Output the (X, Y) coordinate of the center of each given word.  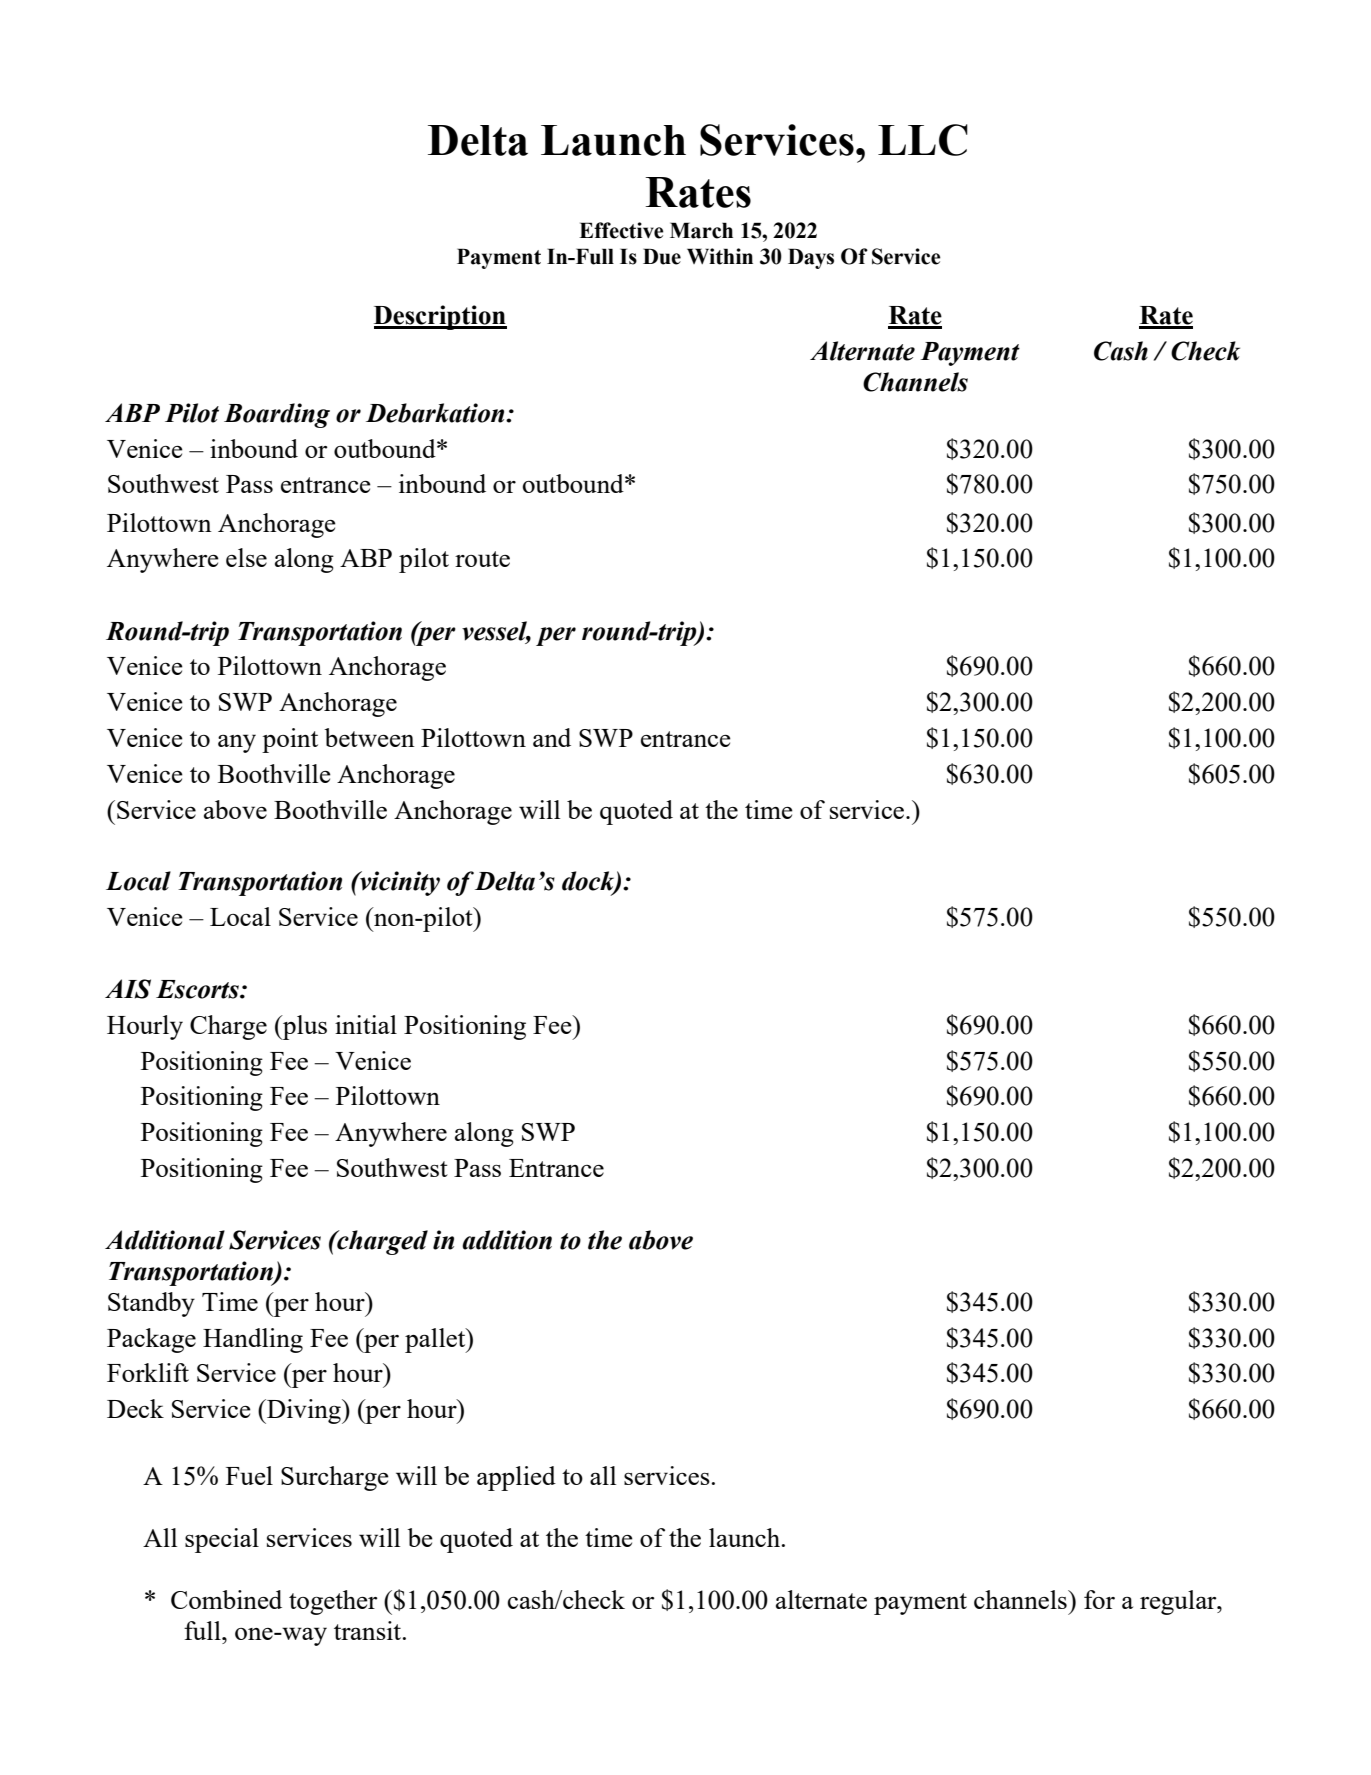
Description (440, 317)
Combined (226, 1599)
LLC (923, 140)
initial (366, 1024)
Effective (621, 230)
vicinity (399, 883)
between (369, 737)
